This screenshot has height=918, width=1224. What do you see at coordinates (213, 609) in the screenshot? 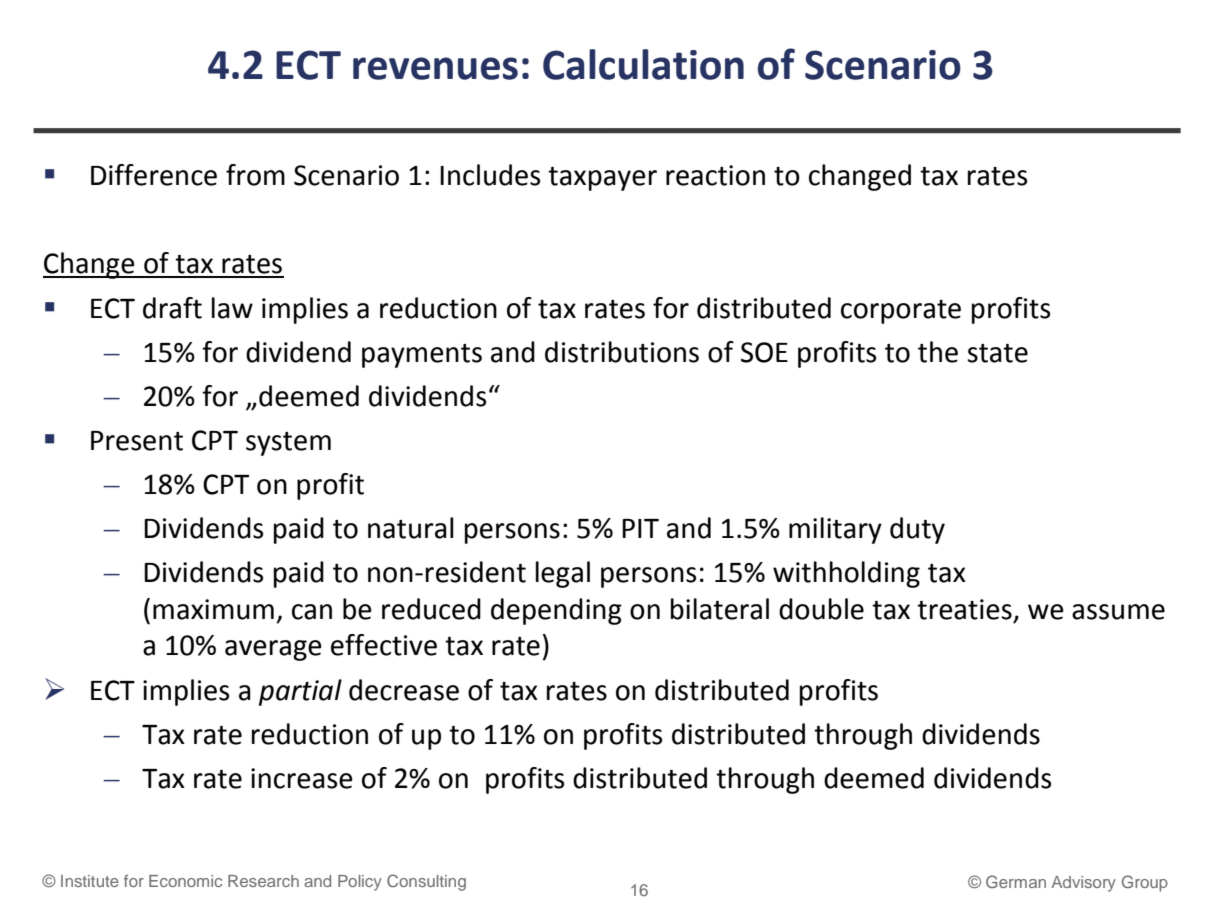
I see `maximum` at bounding box center [213, 609].
